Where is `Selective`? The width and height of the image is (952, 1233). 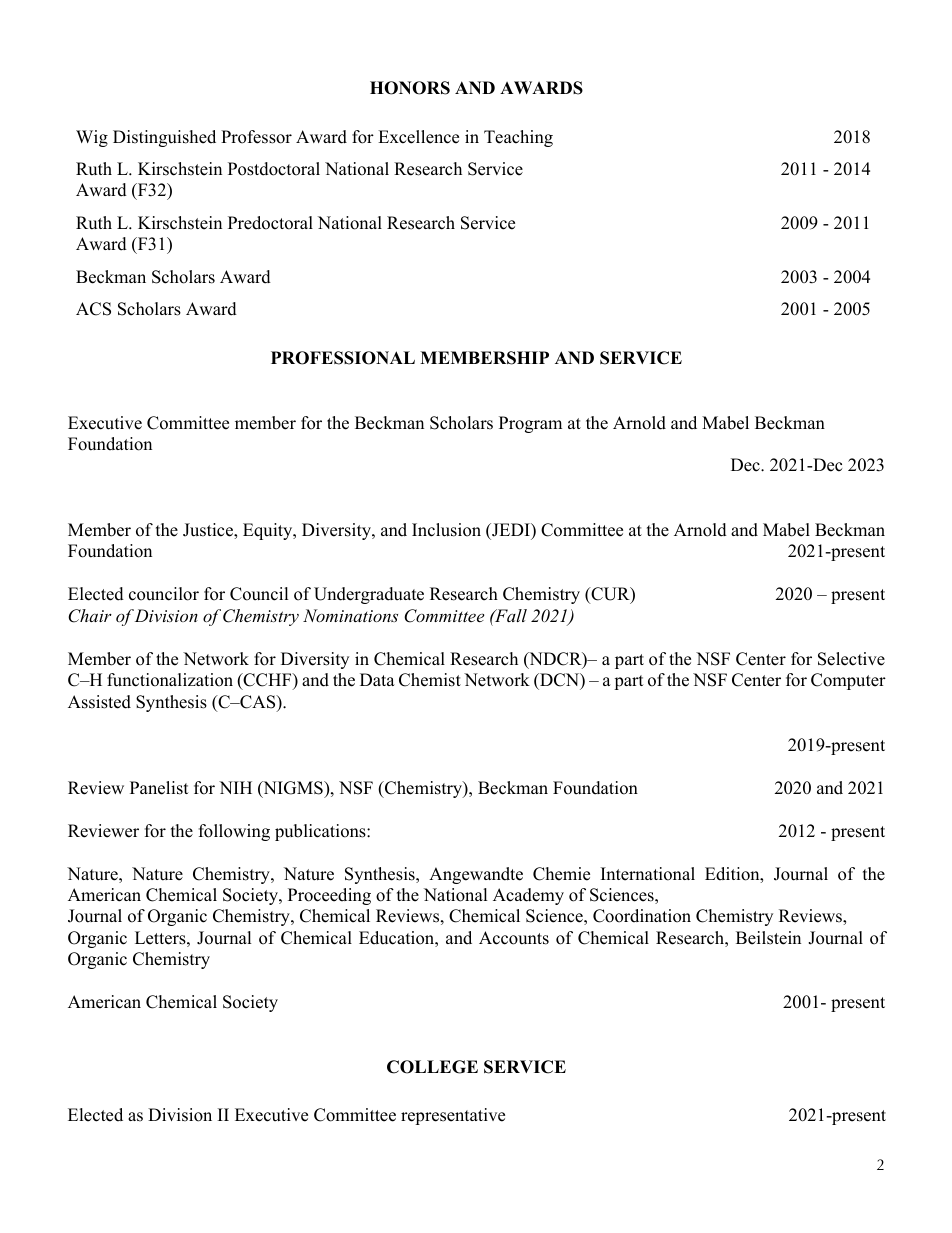 Selective is located at coordinates (851, 659).
